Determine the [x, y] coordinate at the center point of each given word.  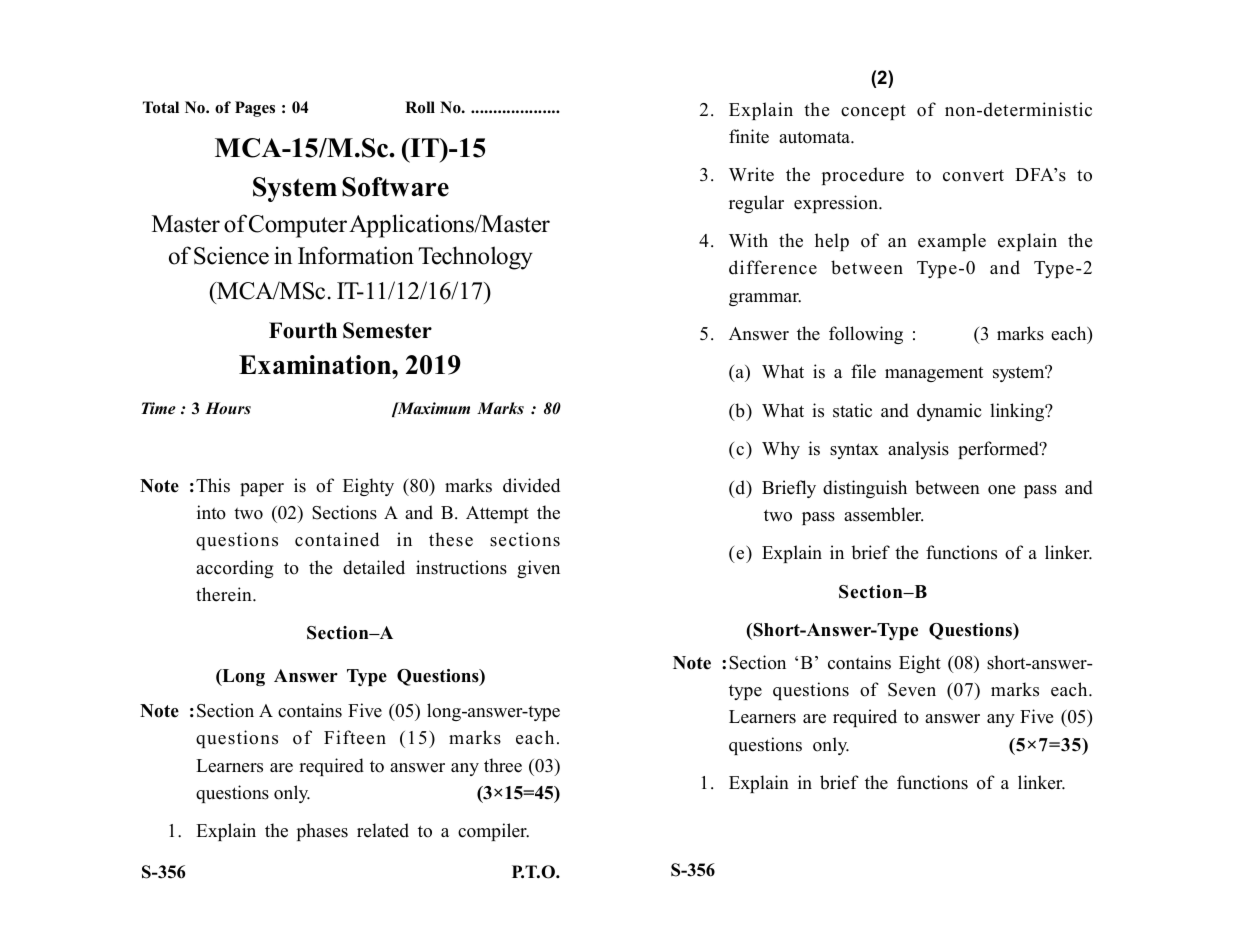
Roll [420, 107]
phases [322, 832]
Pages [255, 109]
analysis [918, 450]
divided [531, 485]
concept [873, 112]
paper [262, 489]
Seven [912, 690]
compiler [493, 832]
